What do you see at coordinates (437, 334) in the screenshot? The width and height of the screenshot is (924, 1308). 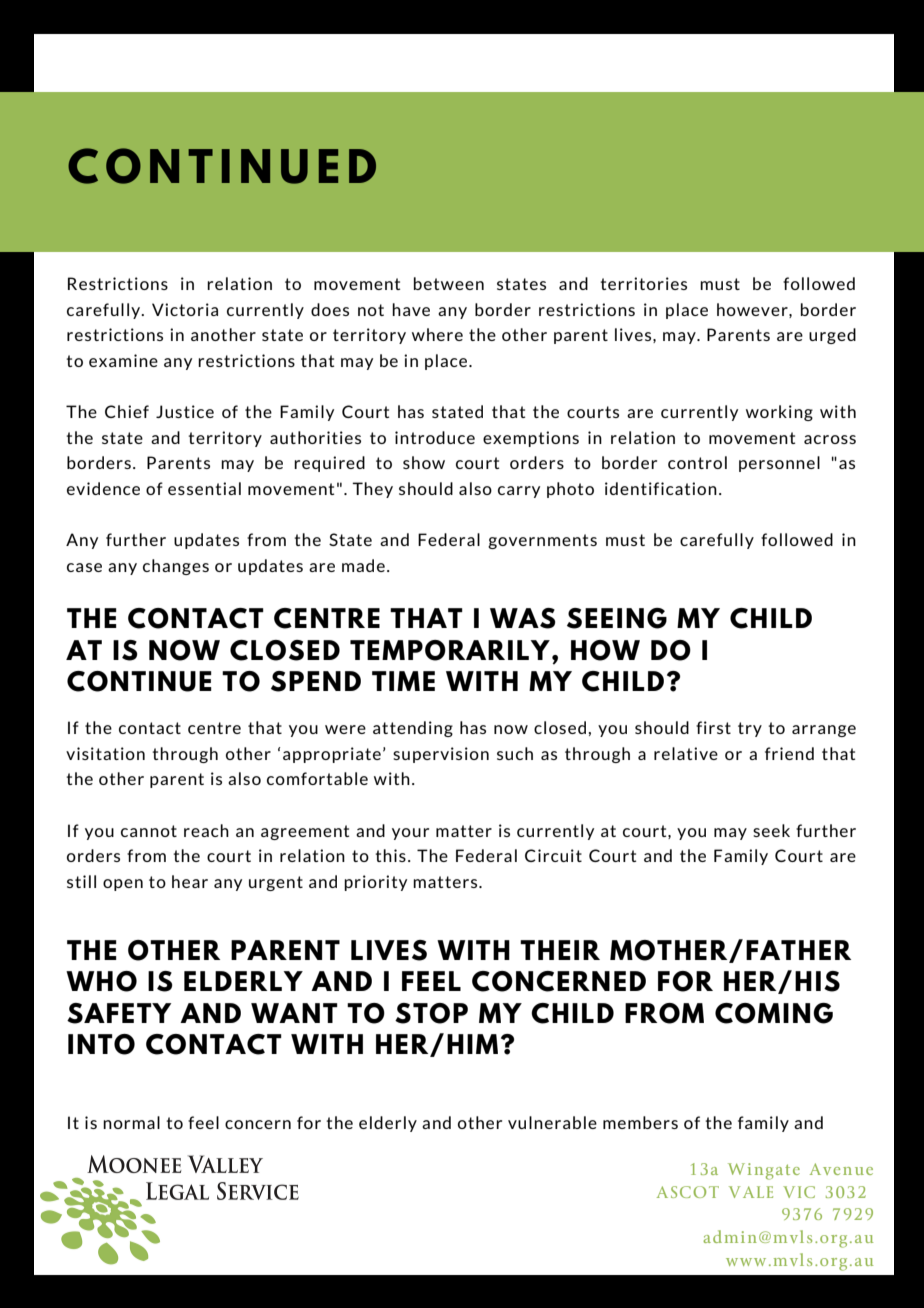 I see `where` at bounding box center [437, 334].
